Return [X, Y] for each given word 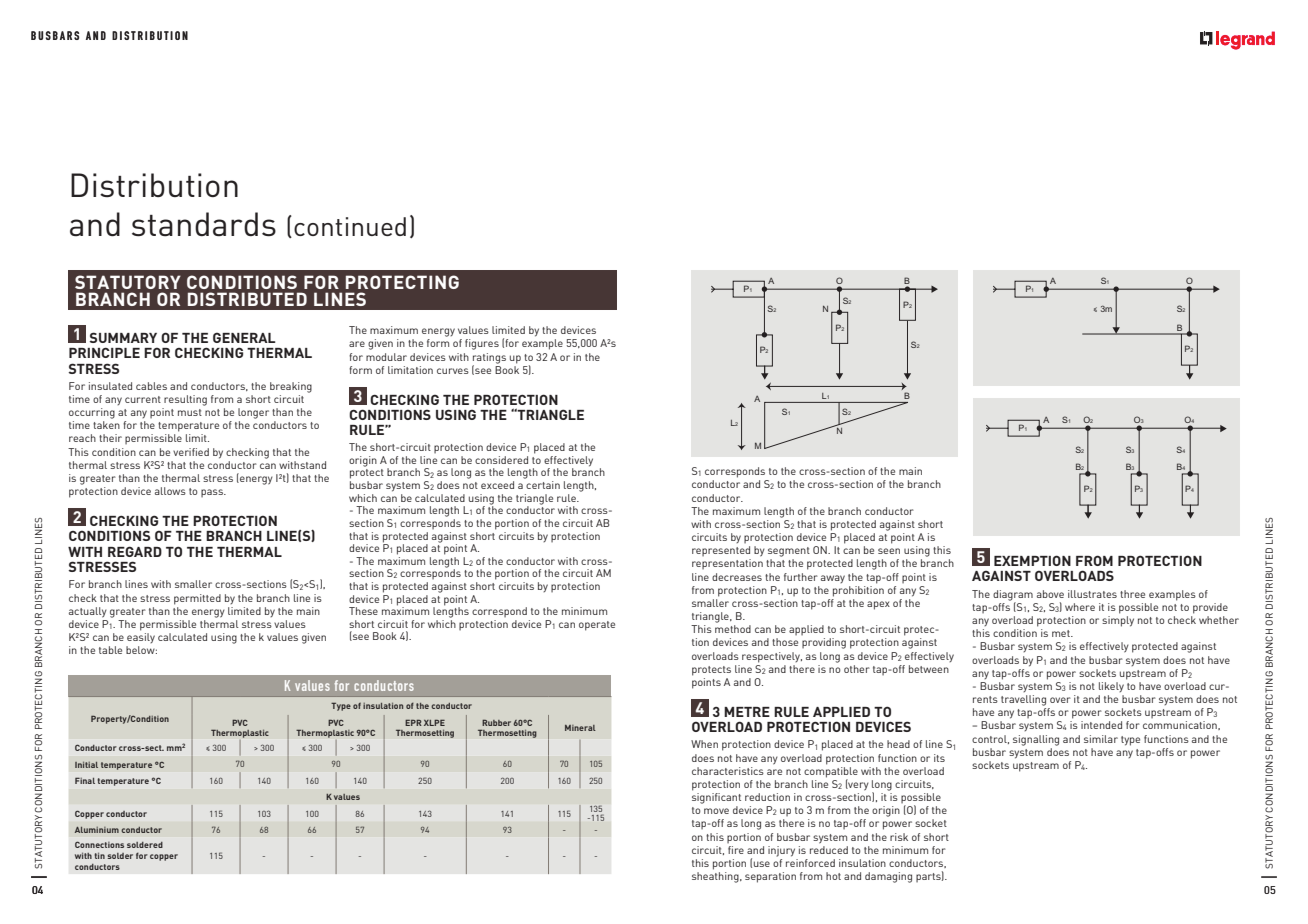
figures [482, 344]
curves [453, 371]
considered [501, 460]
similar [1101, 739]
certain [543, 485]
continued [350, 226]
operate [597, 626]
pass [213, 493]
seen [889, 551]
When [704, 744]
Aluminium [97, 830]
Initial [86, 765]
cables [151, 386]
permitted [197, 599]
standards [204, 224]
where [1080, 607]
